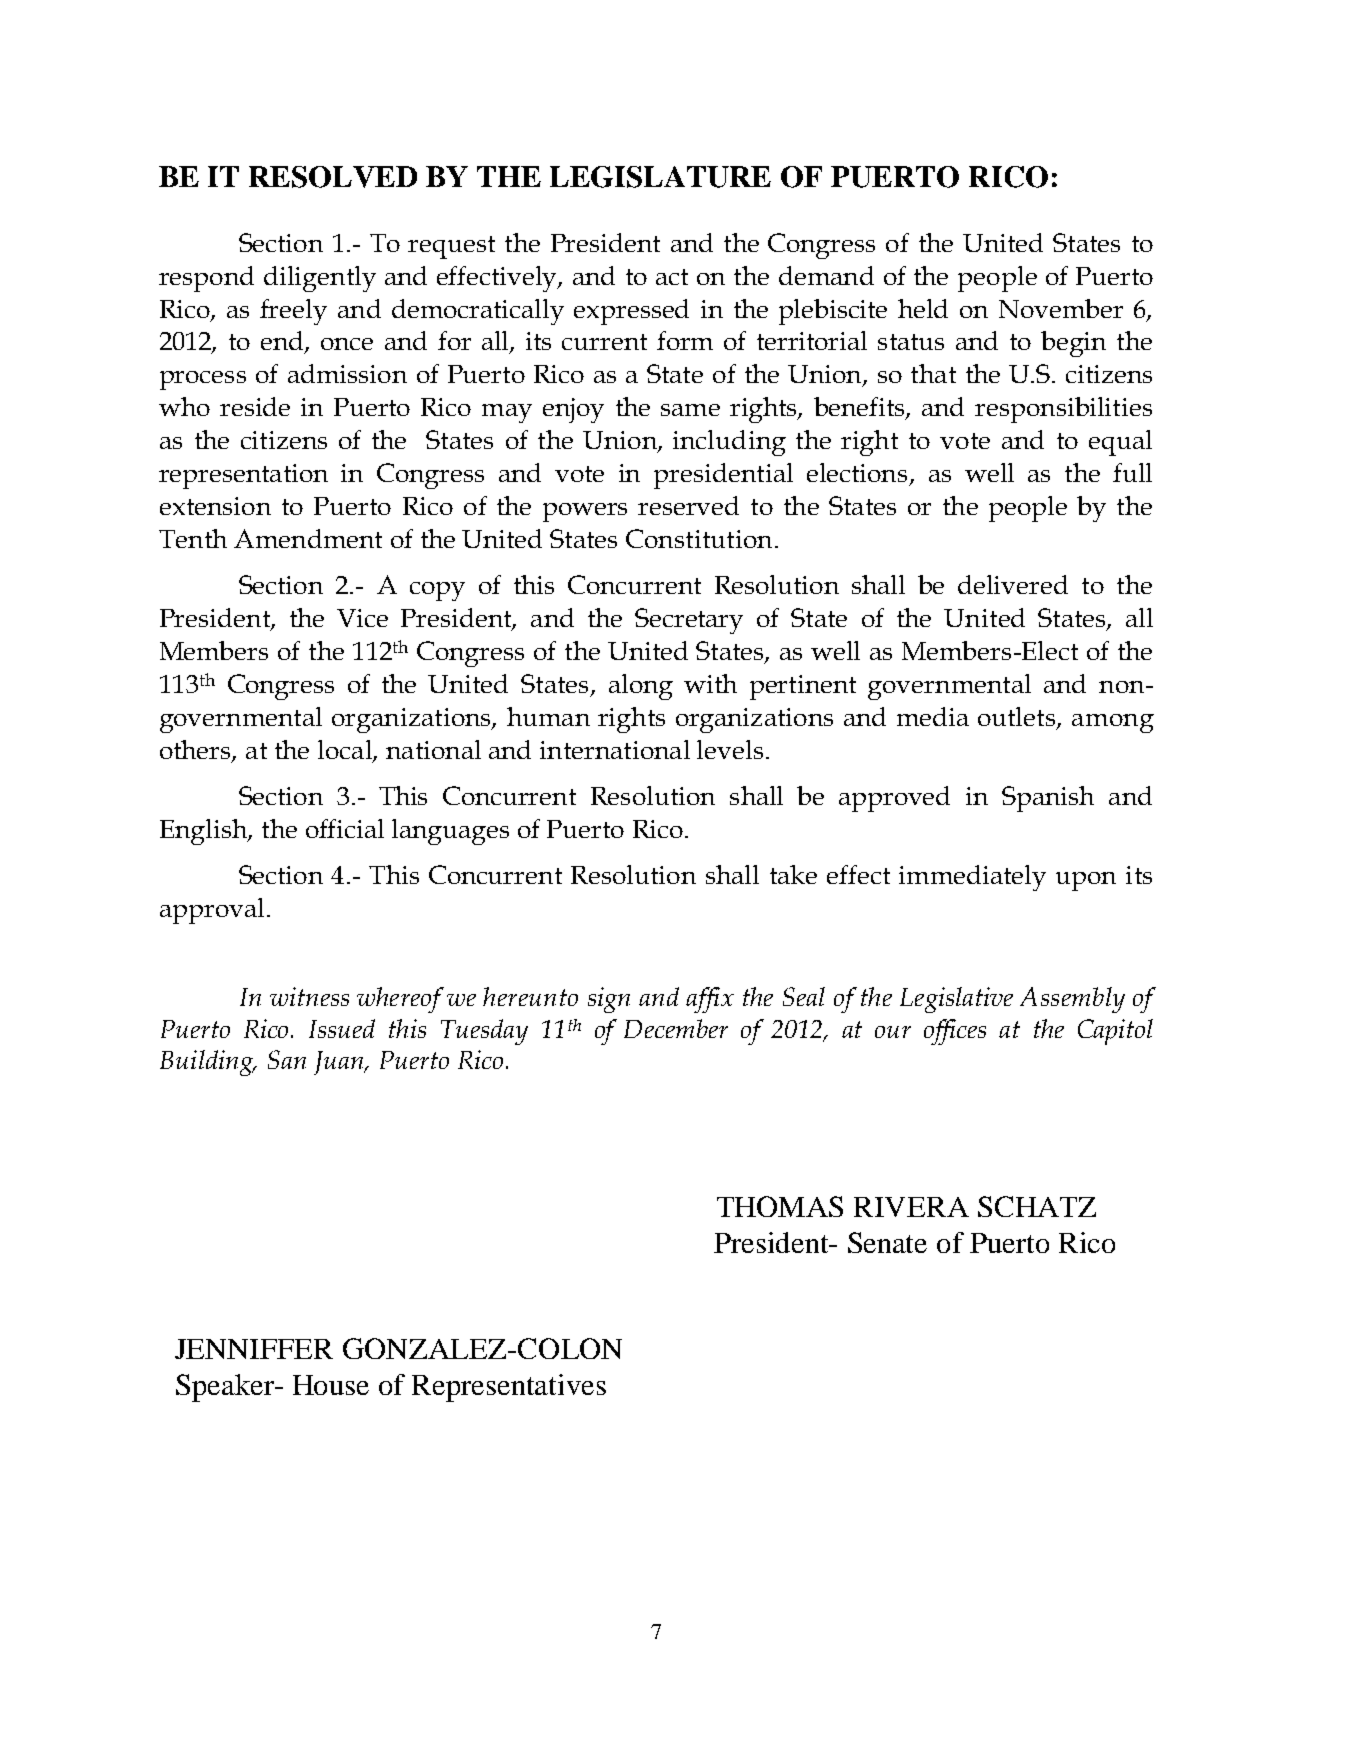 The height and width of the screenshot is (1749, 1352). Describe the element at coordinates (333, 177) in the screenshot. I see `RESOLVED` at that location.
